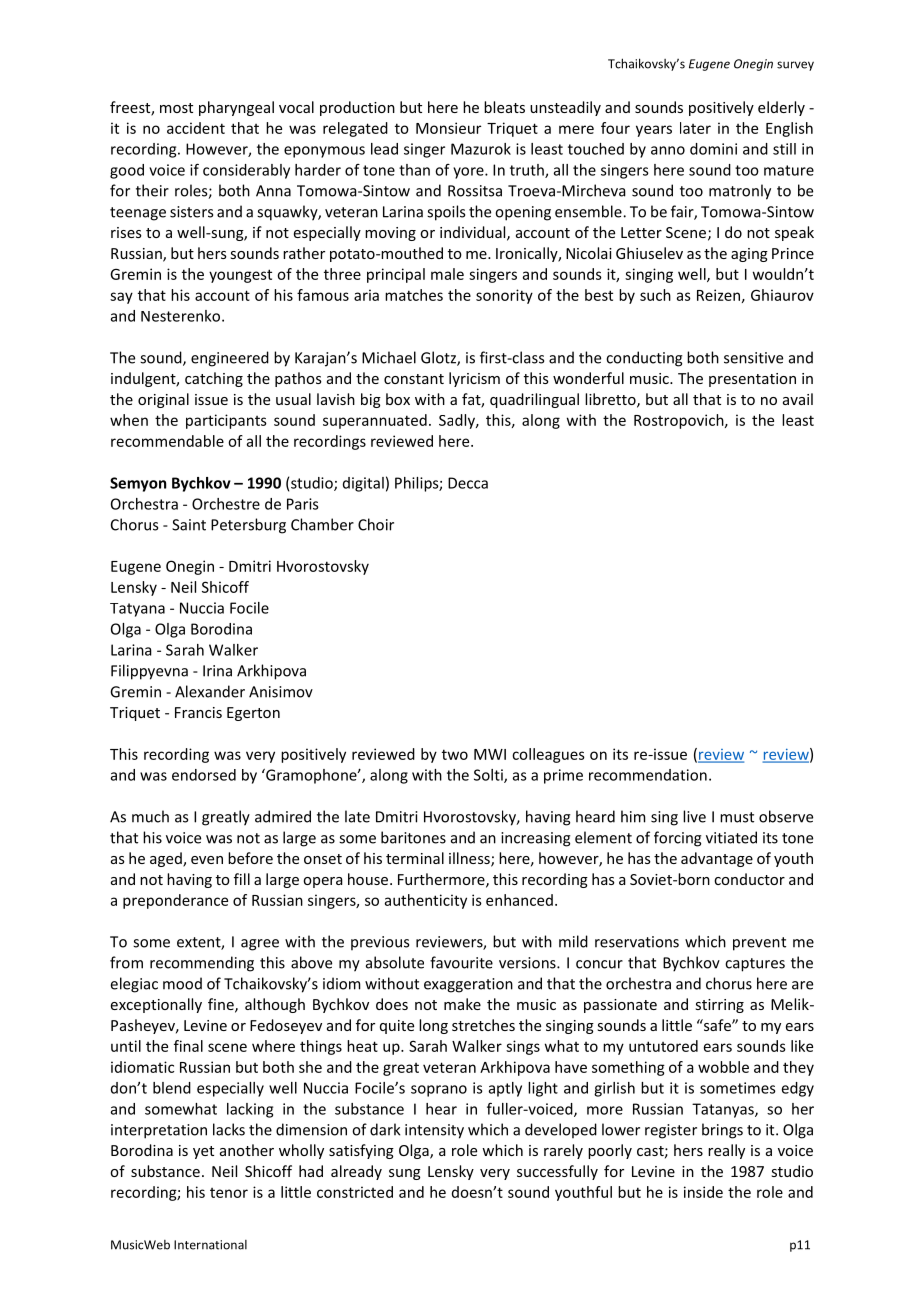 The image size is (924, 1308). Describe the element at coordinates (217, 671) in the page. I see `Irina` at that location.
